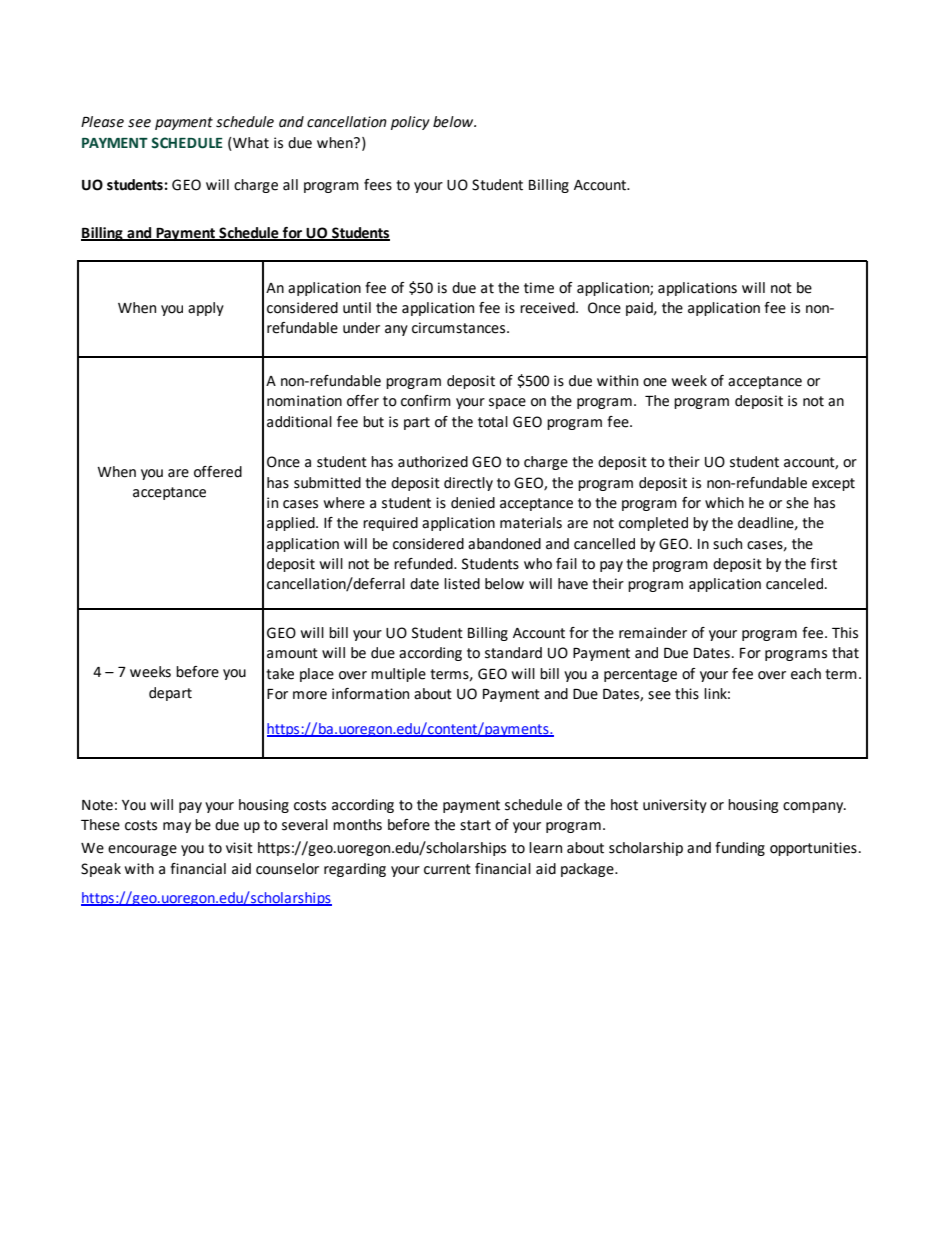  I want to click on time, so click(539, 288).
